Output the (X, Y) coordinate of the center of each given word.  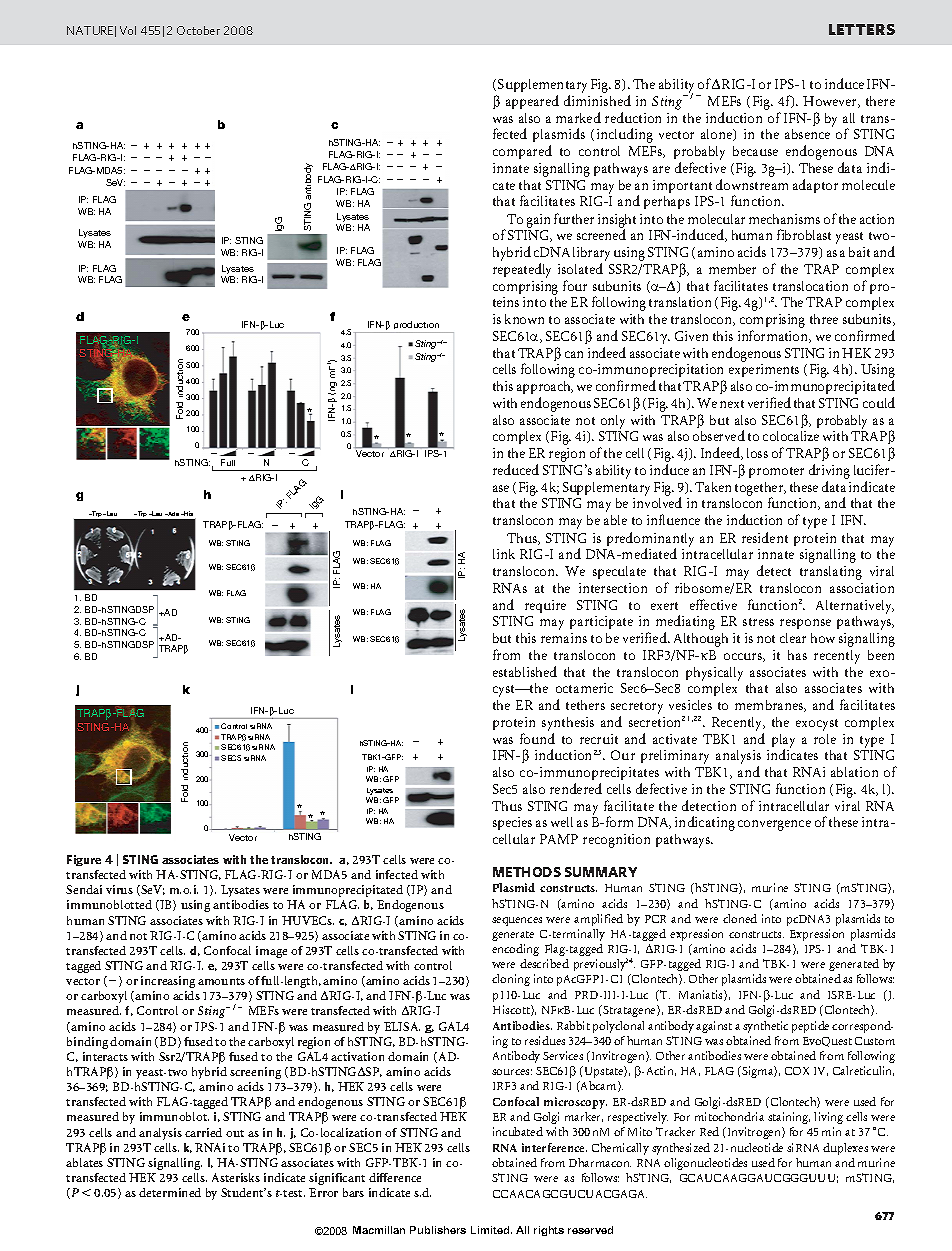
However (831, 102)
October (198, 30)
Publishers (438, 1230)
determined (170, 1192)
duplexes (845, 1149)
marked (578, 117)
